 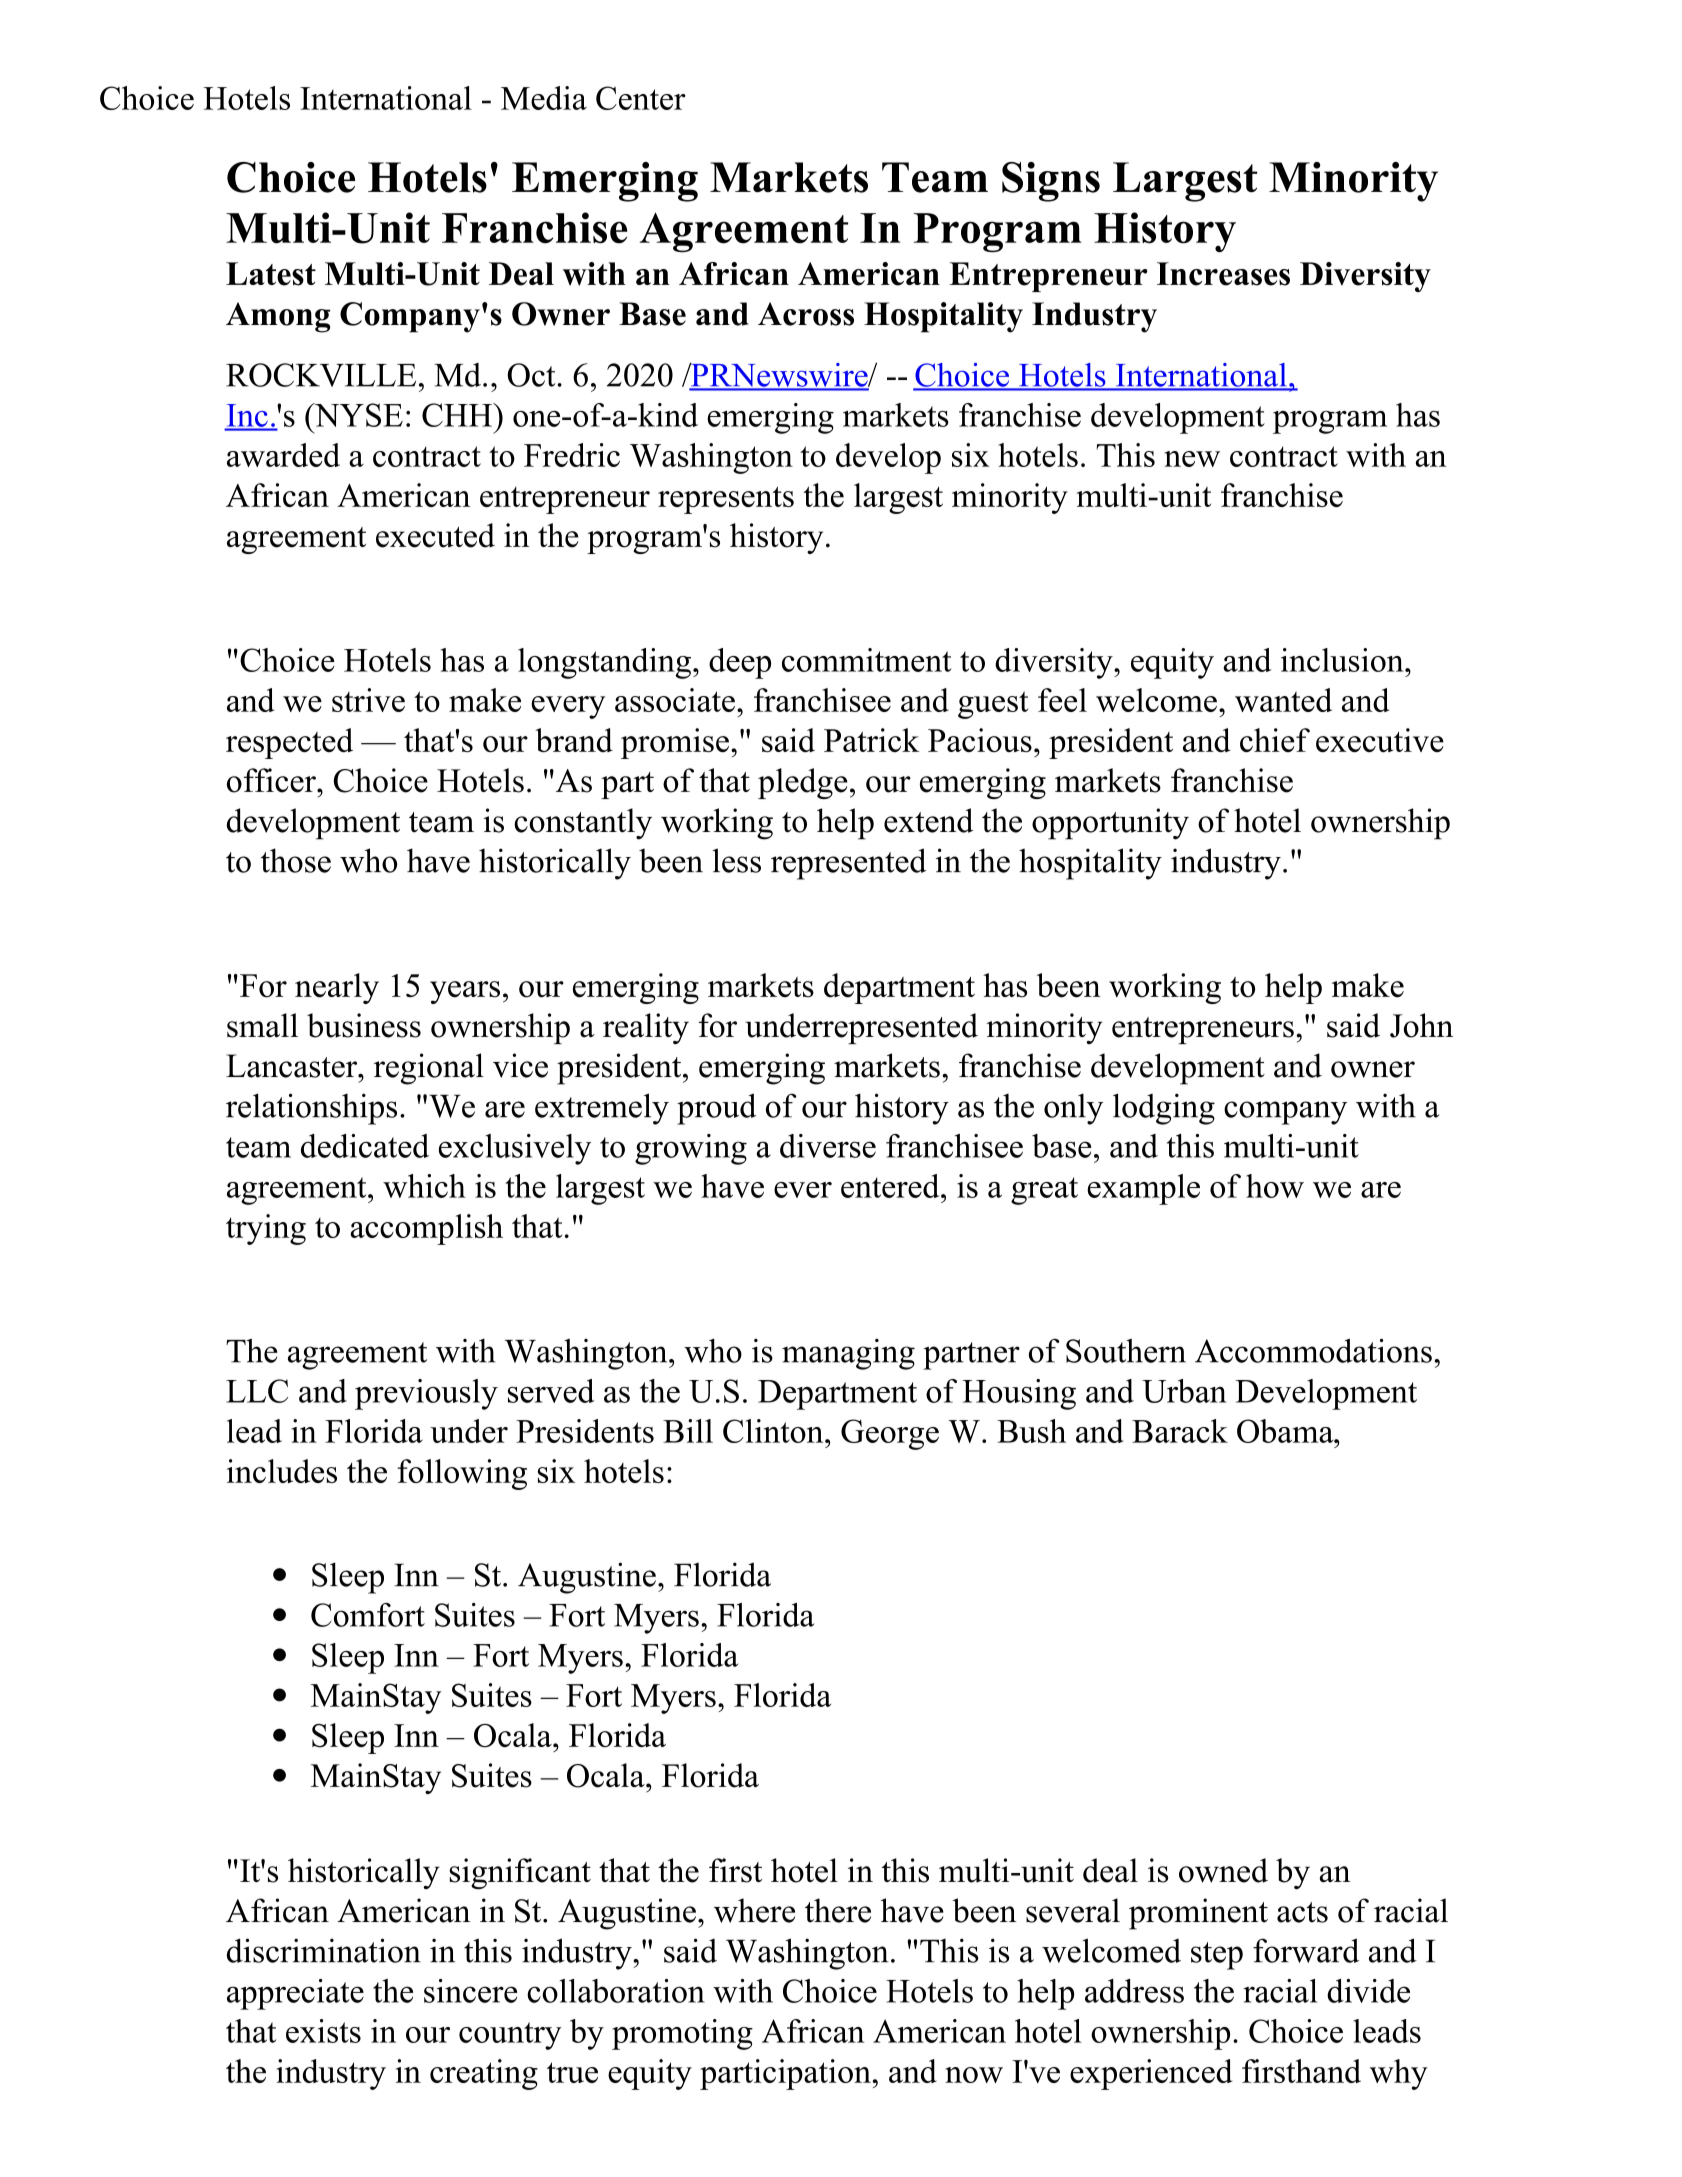 What do you see at coordinates (838, 1910) in the screenshot?
I see `there` at bounding box center [838, 1910].
